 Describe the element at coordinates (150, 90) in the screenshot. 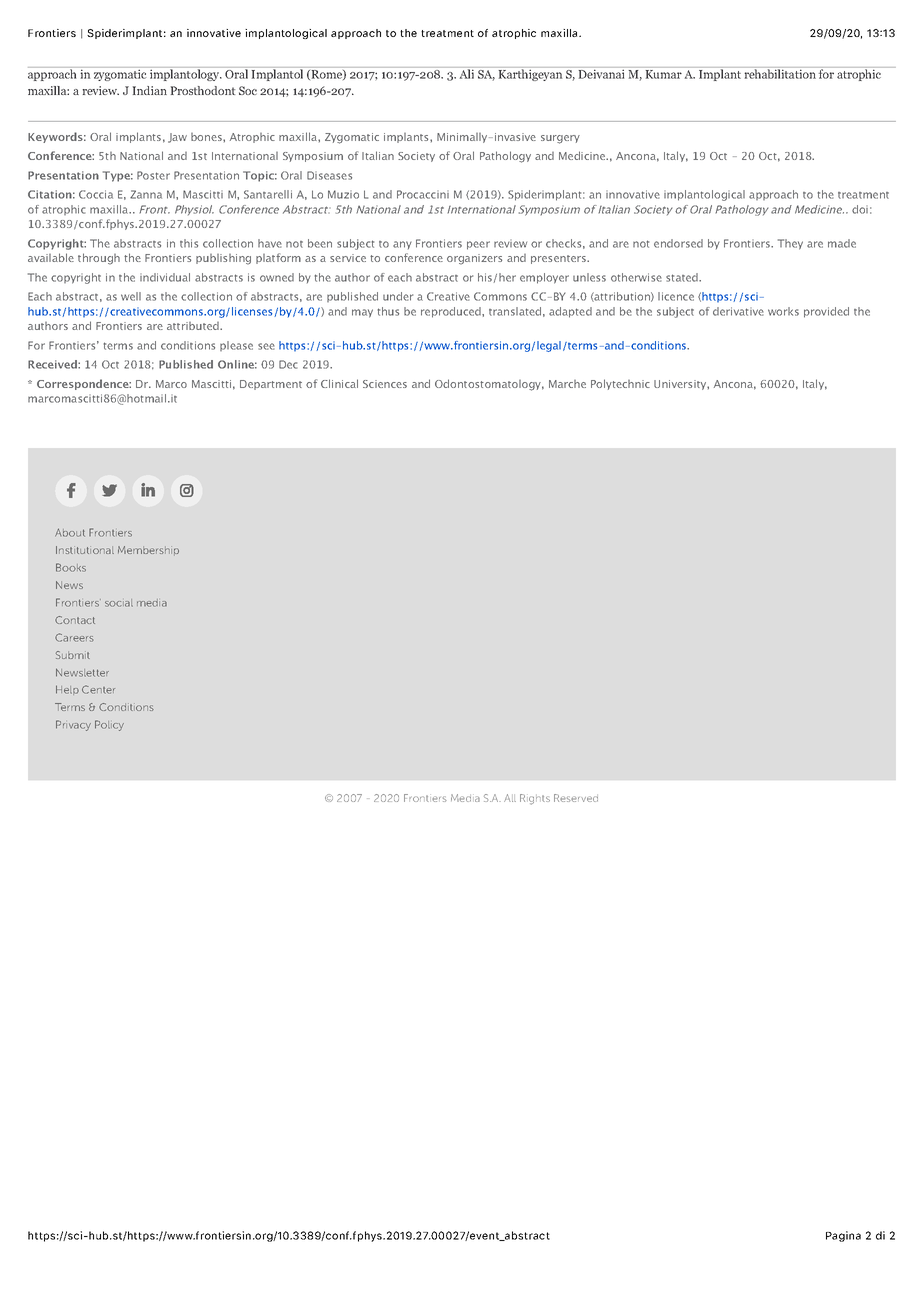

I see `Indian` at that location.
